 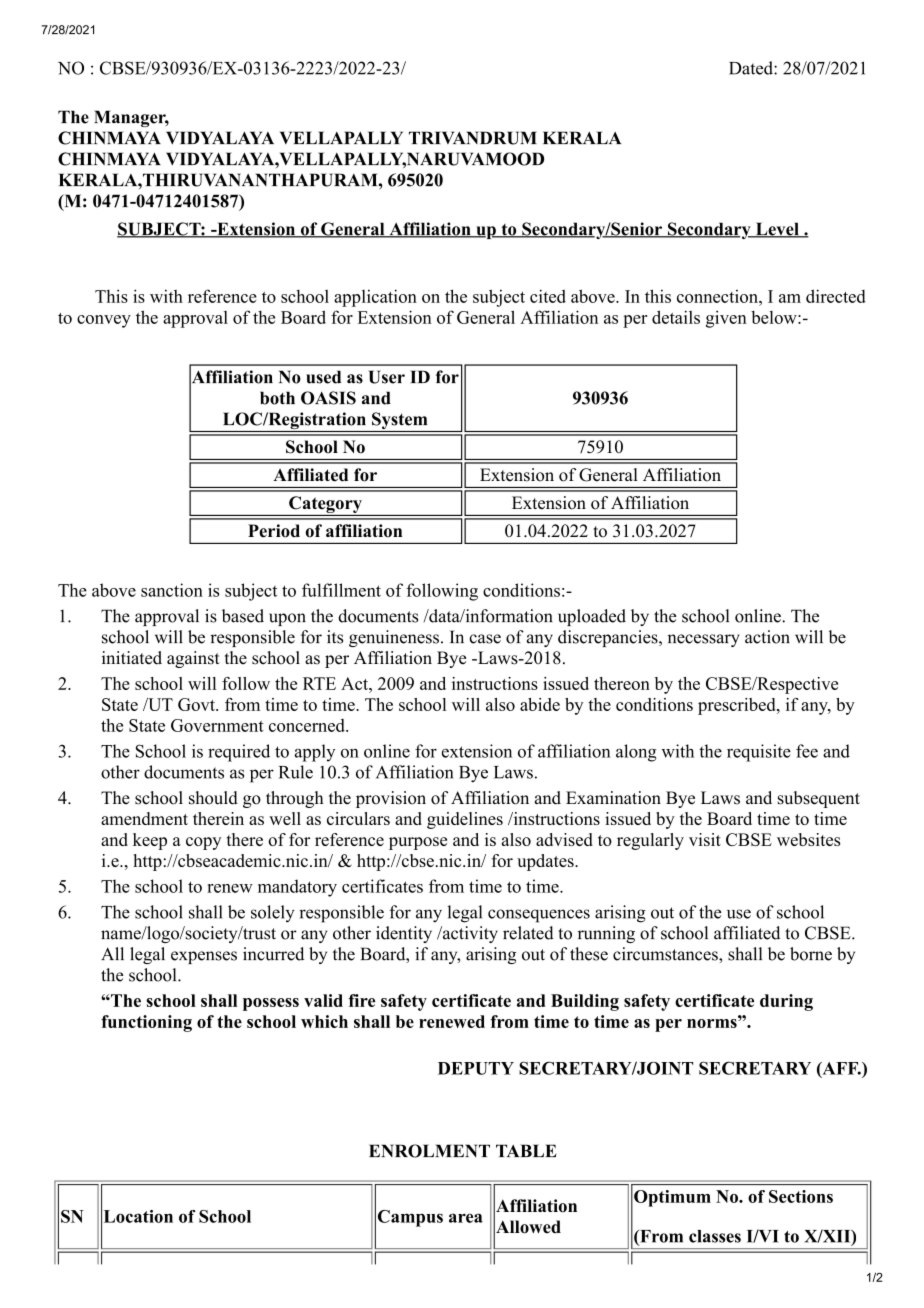 What do you see at coordinates (752, 68) in the image?
I see `Dated` at bounding box center [752, 68].
